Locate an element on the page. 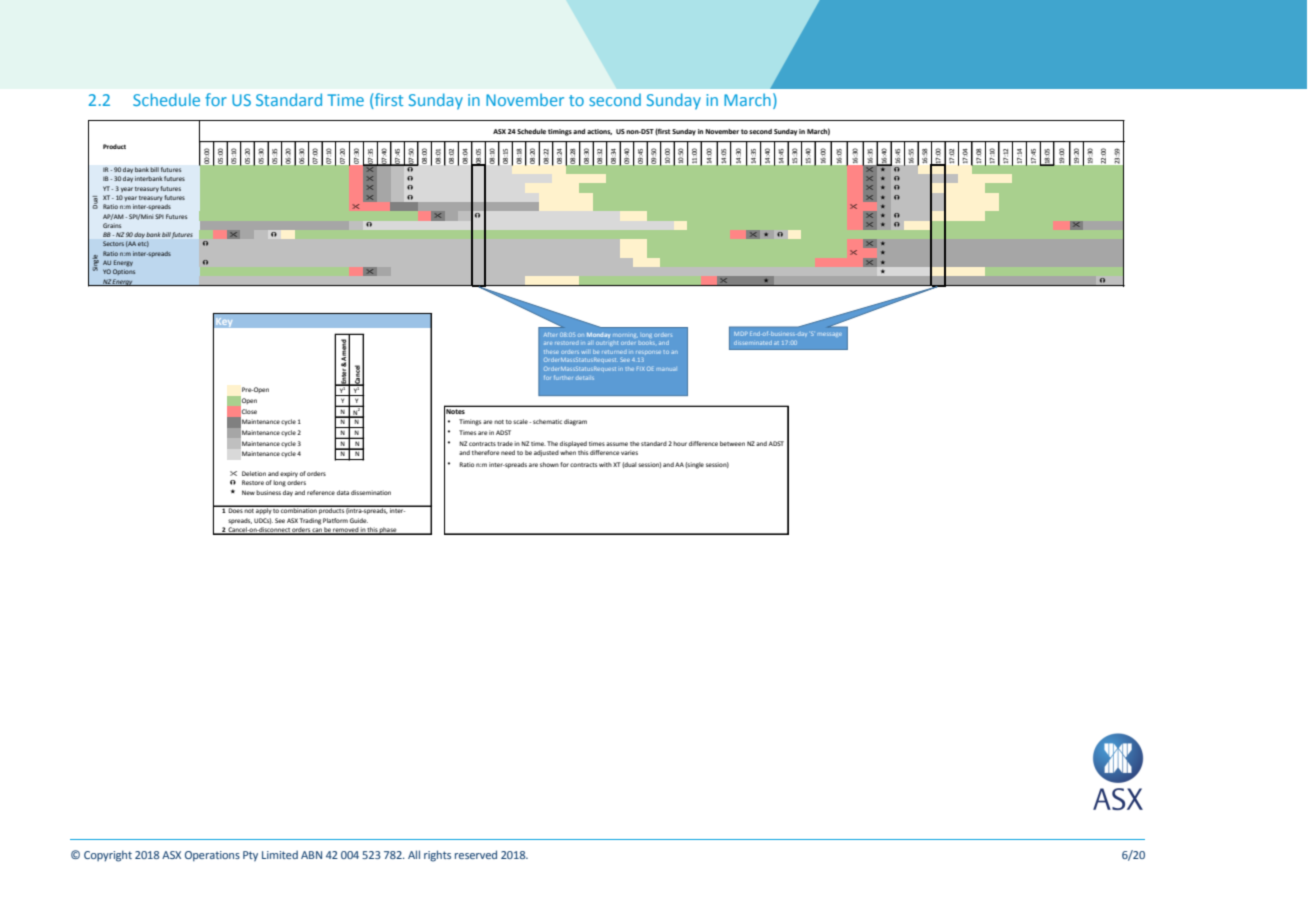 This page has height=924, width=1308. with is located at coordinates (605, 464).
